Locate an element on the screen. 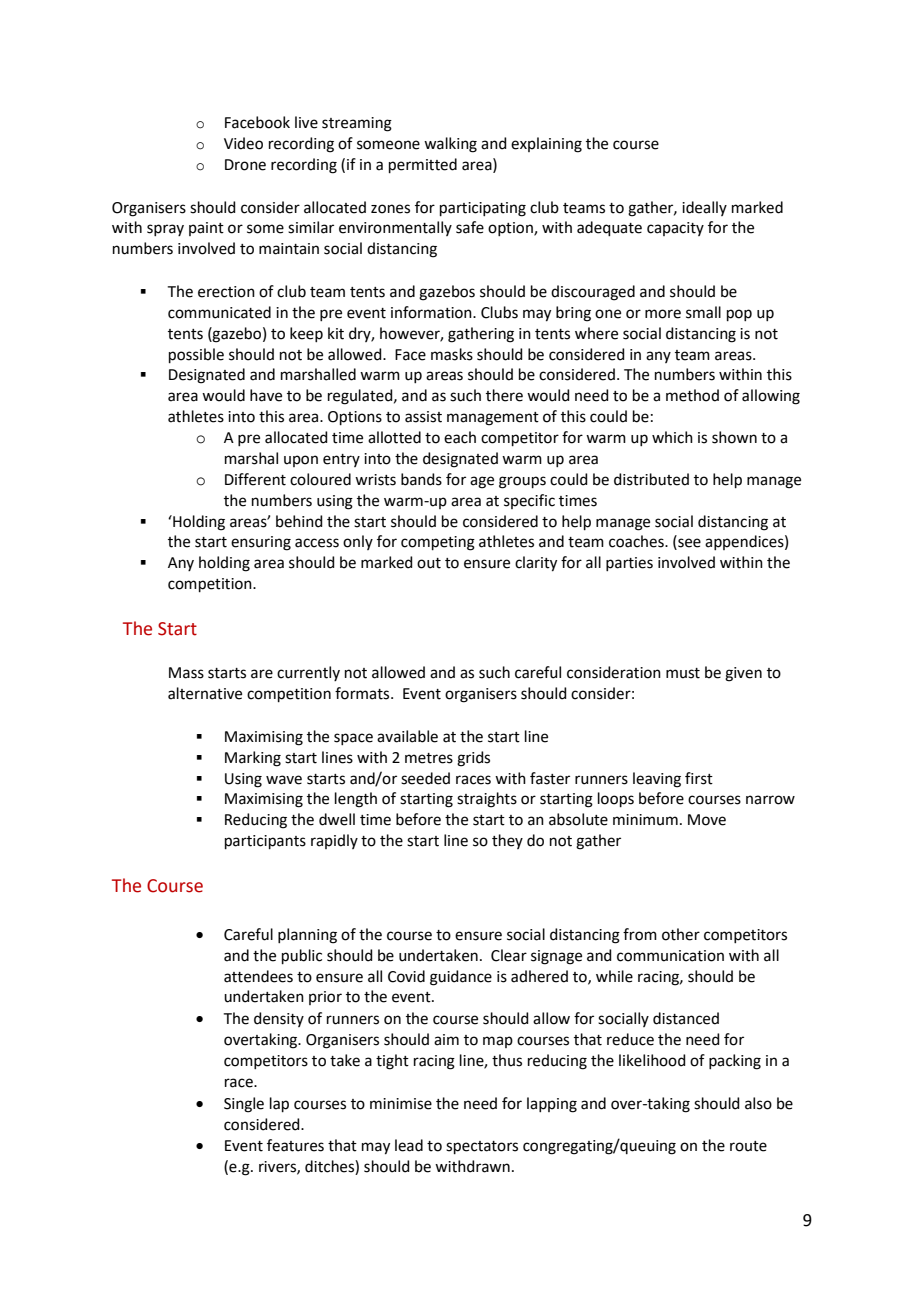  Move is located at coordinates (707, 820).
